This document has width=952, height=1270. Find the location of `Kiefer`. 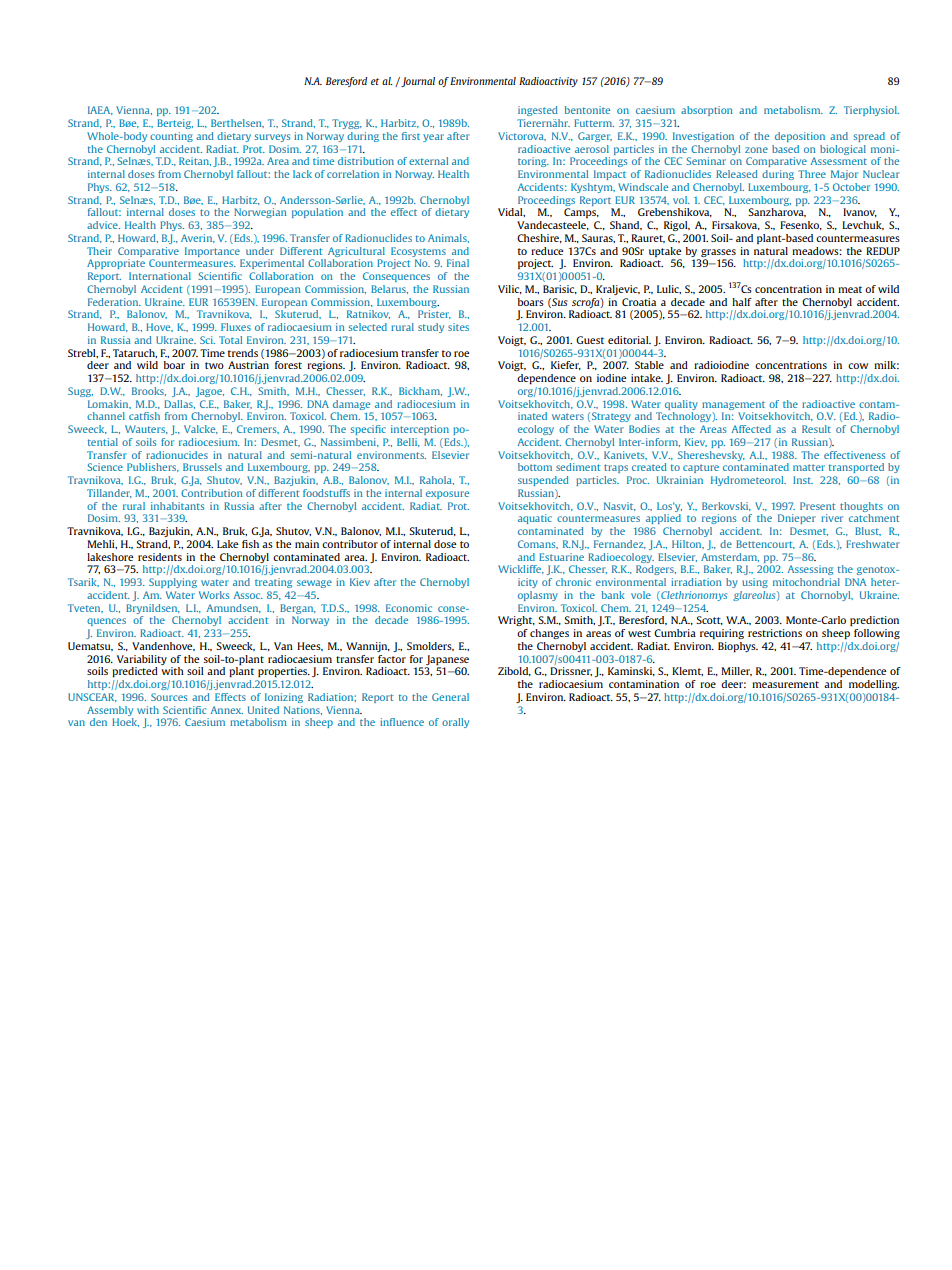

Kiefer is located at coordinates (566, 365).
